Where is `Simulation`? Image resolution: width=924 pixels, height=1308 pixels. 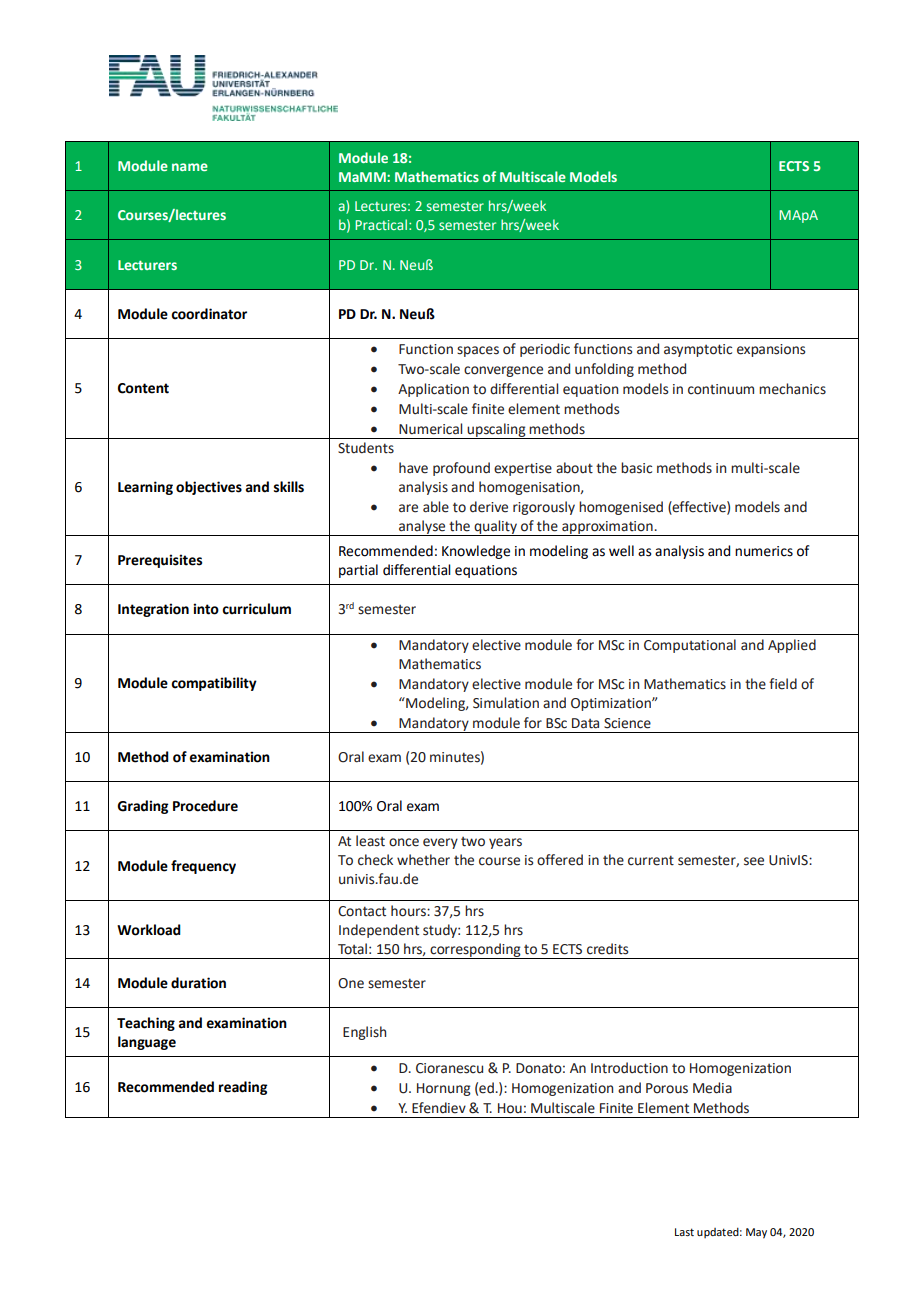 Simulation is located at coordinates (506, 703).
